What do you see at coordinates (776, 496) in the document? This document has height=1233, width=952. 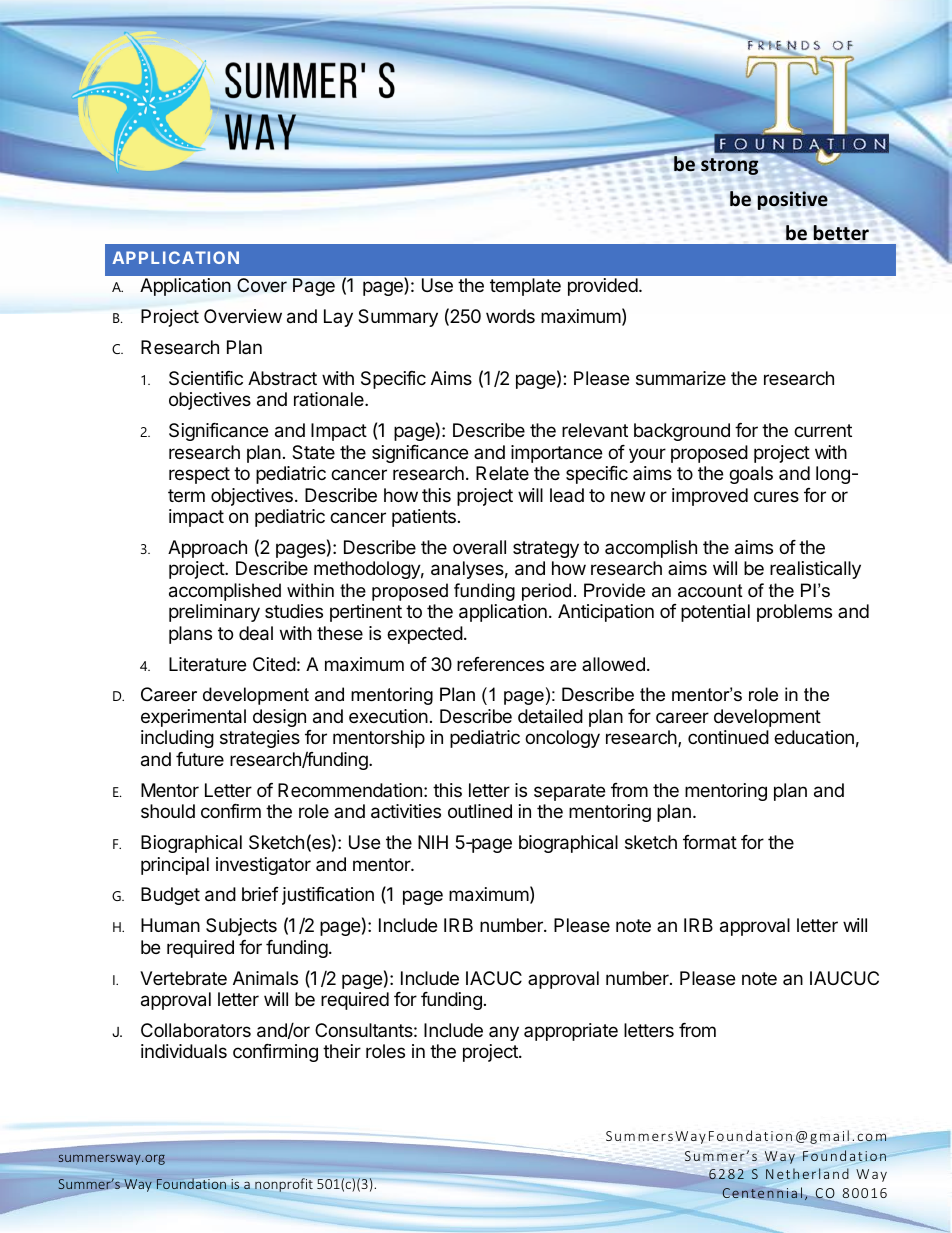 I see `cures` at bounding box center [776, 496].
